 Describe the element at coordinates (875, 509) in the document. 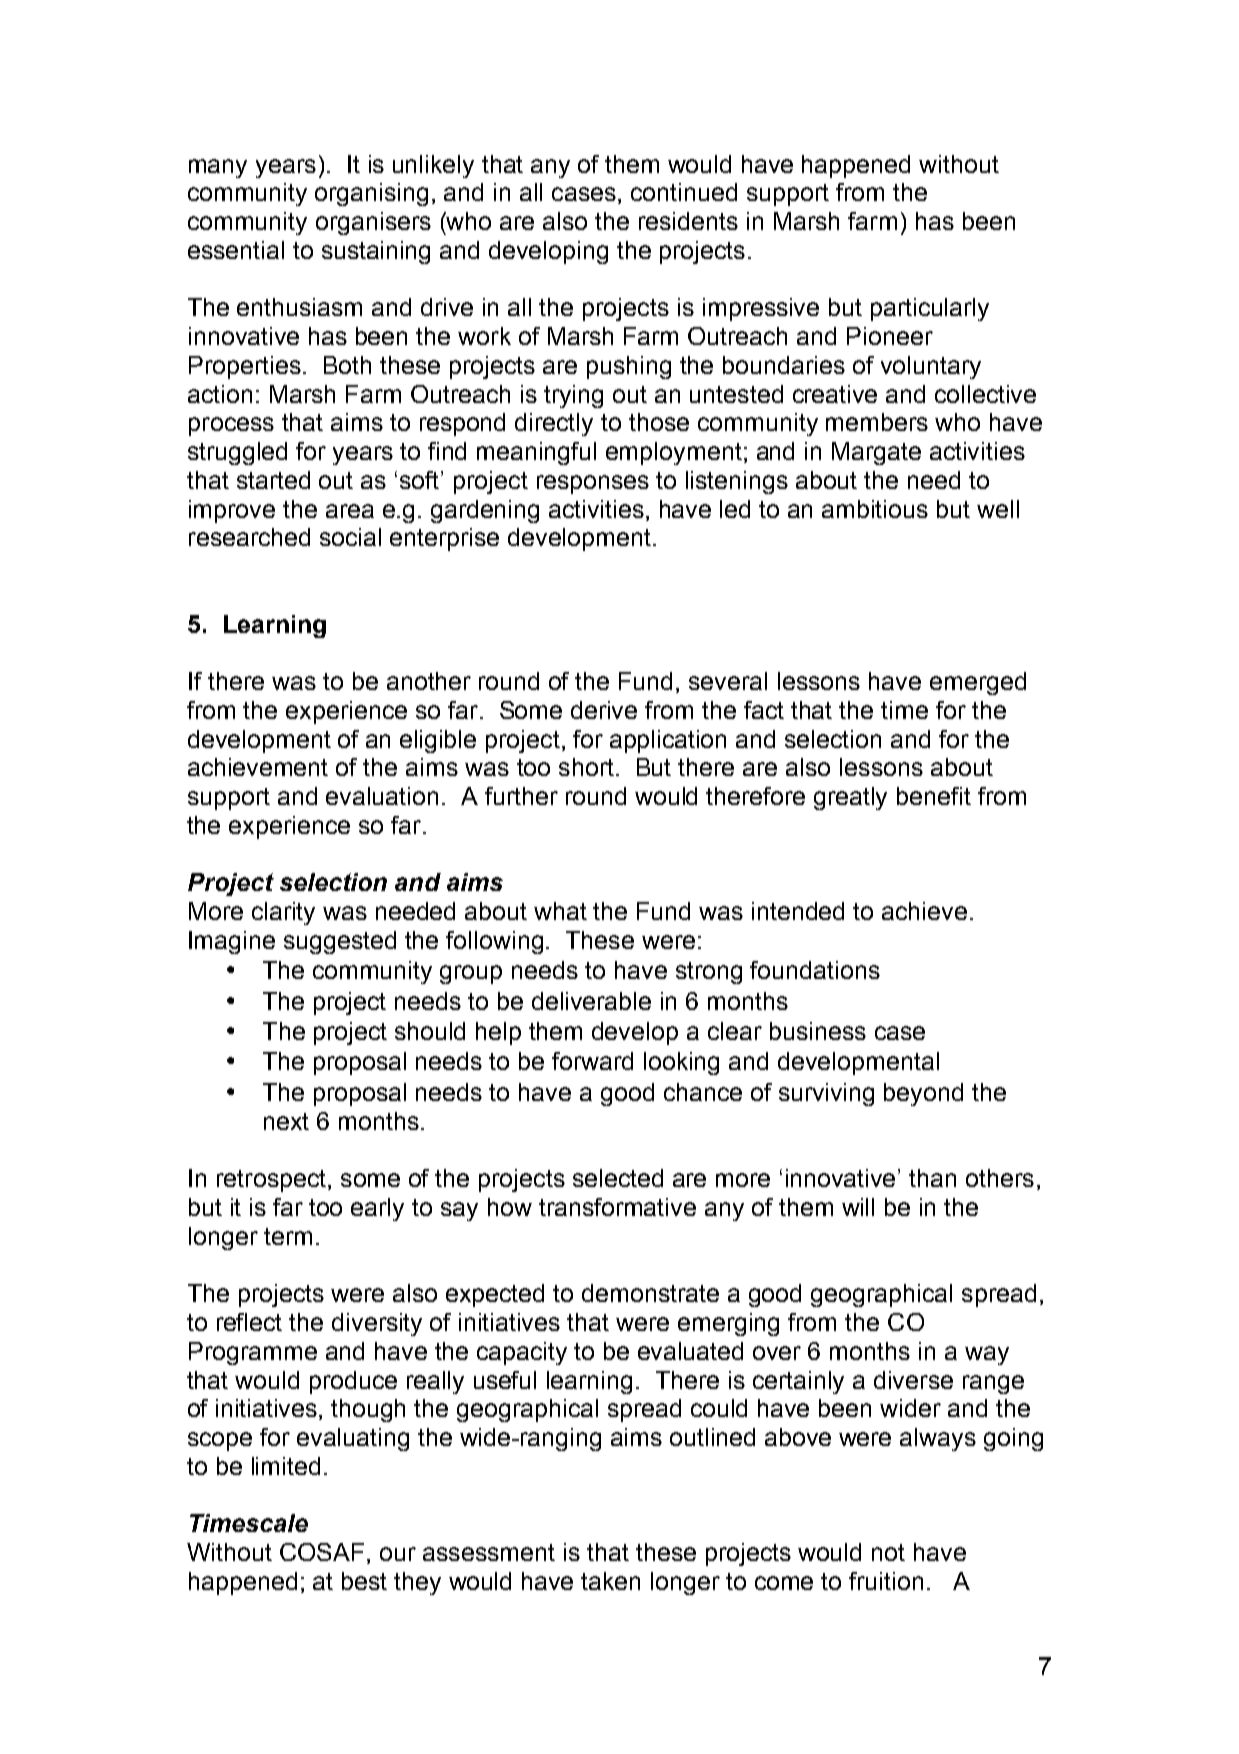

I see `ambitious` at that location.
